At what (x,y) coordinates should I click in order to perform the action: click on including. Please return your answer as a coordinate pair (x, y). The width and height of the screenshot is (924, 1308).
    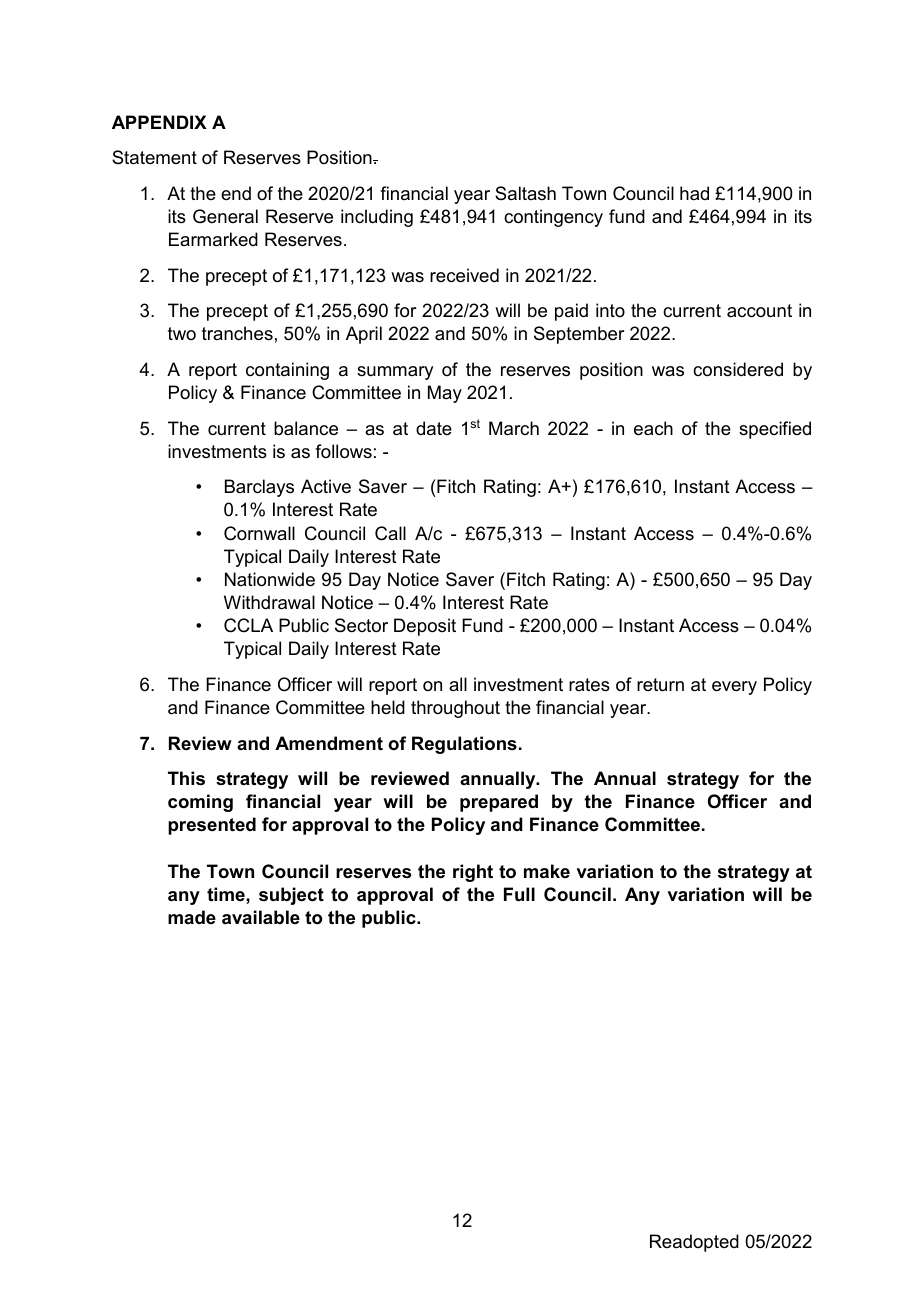
    Looking at the image, I should click on (377, 218).
